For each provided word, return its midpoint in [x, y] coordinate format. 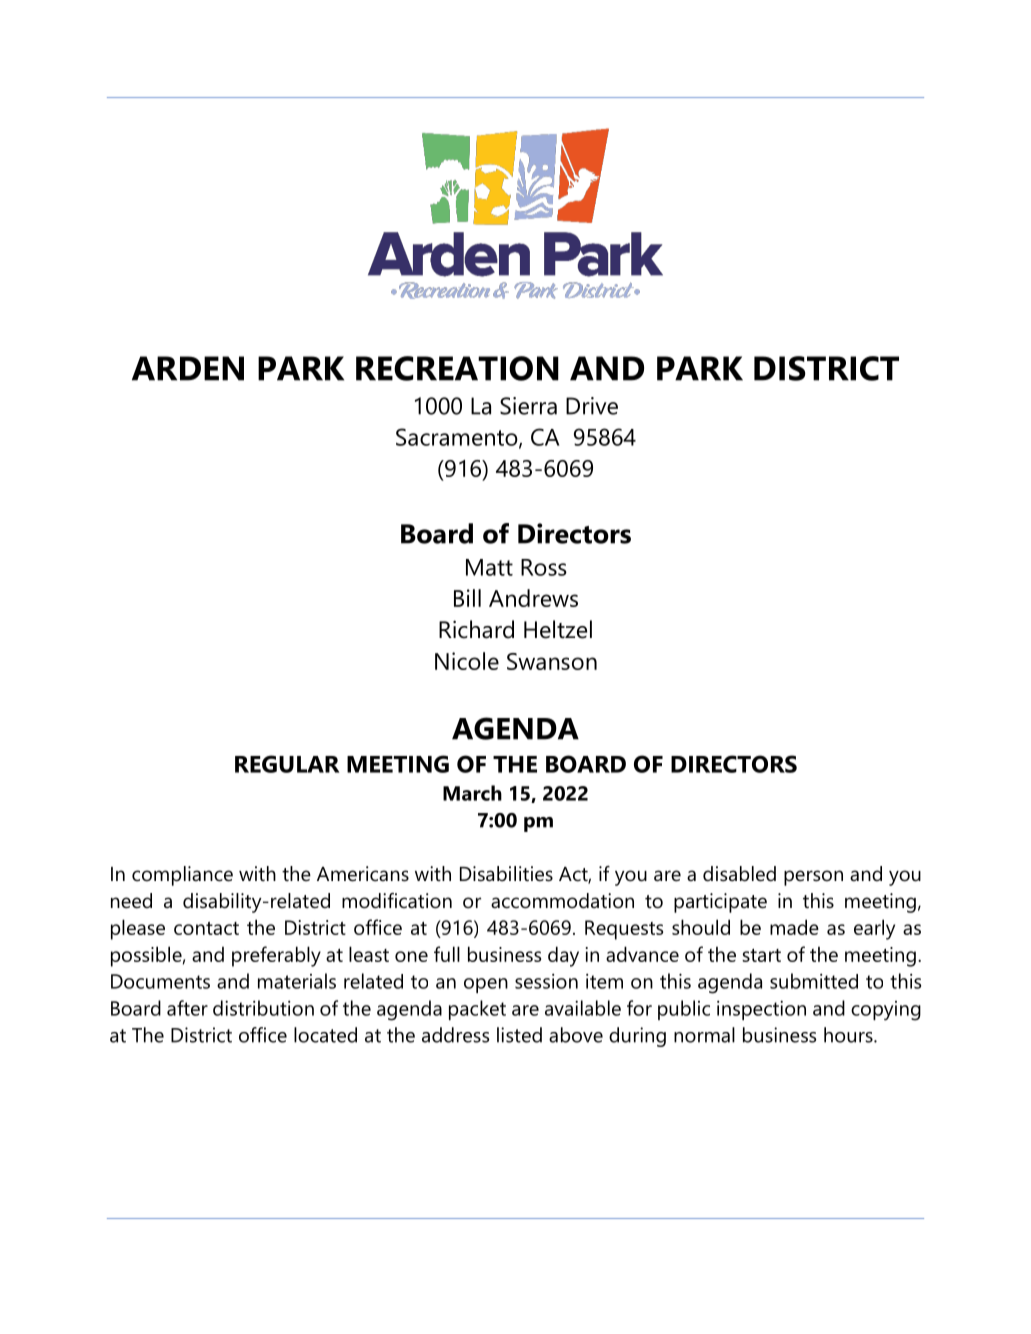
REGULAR [287, 764]
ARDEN [188, 368]
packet [477, 1010]
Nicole [467, 661]
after [187, 1008]
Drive [592, 406]
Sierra [528, 406]
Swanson [552, 661]
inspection [761, 1010]
